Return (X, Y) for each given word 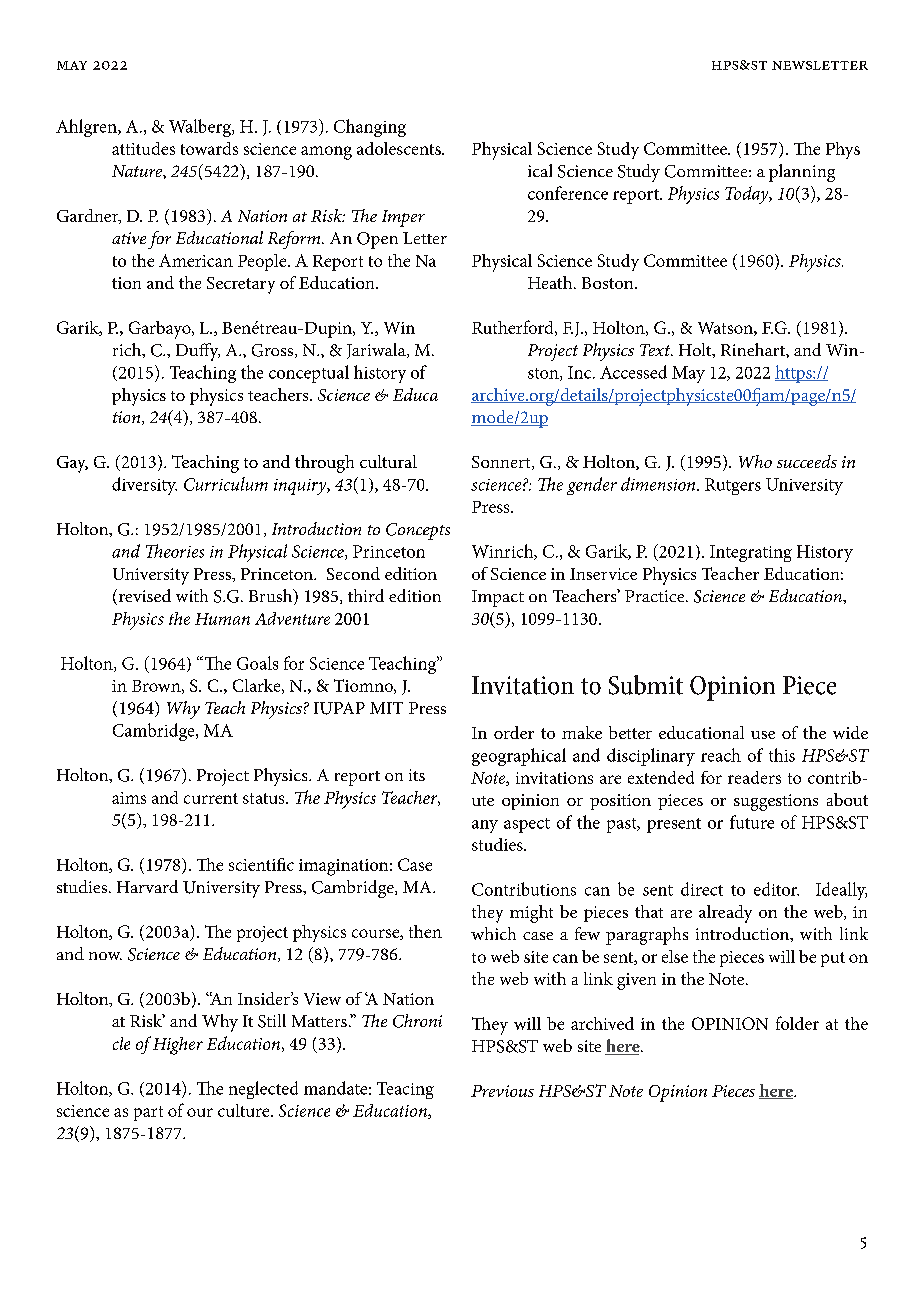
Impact (498, 598)
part (148, 1113)
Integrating (751, 553)
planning (802, 173)
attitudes (143, 148)
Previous (502, 1091)
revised (143, 597)
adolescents (400, 148)
